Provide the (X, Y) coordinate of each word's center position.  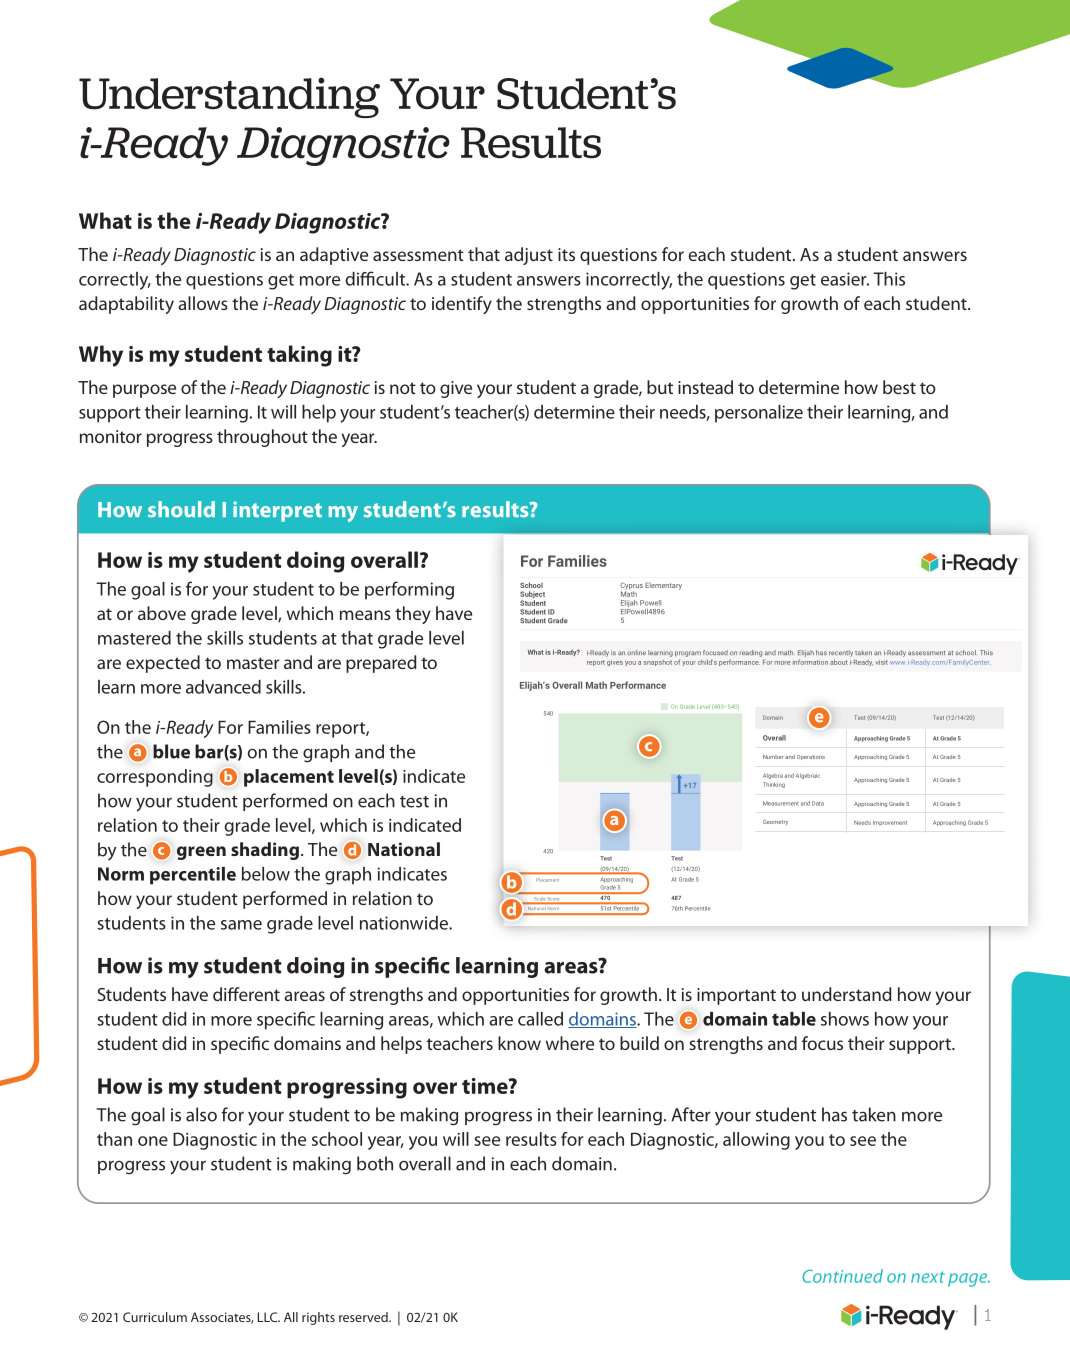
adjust (529, 256)
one (153, 1141)
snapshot (658, 663)
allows (203, 303)
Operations (811, 757)
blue (171, 751)
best (899, 387)
